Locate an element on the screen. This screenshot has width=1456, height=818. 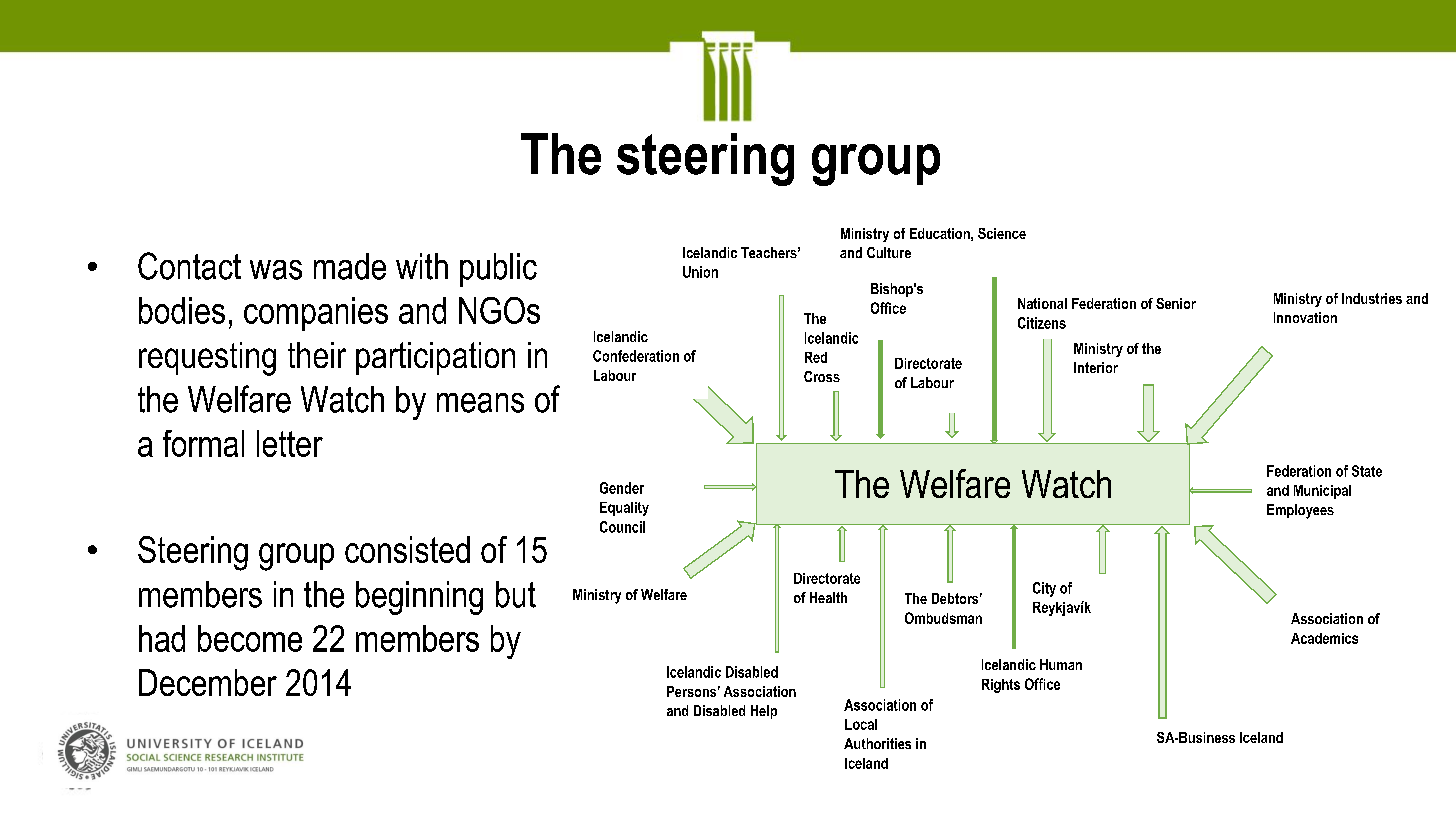
made is located at coordinates (350, 266).
